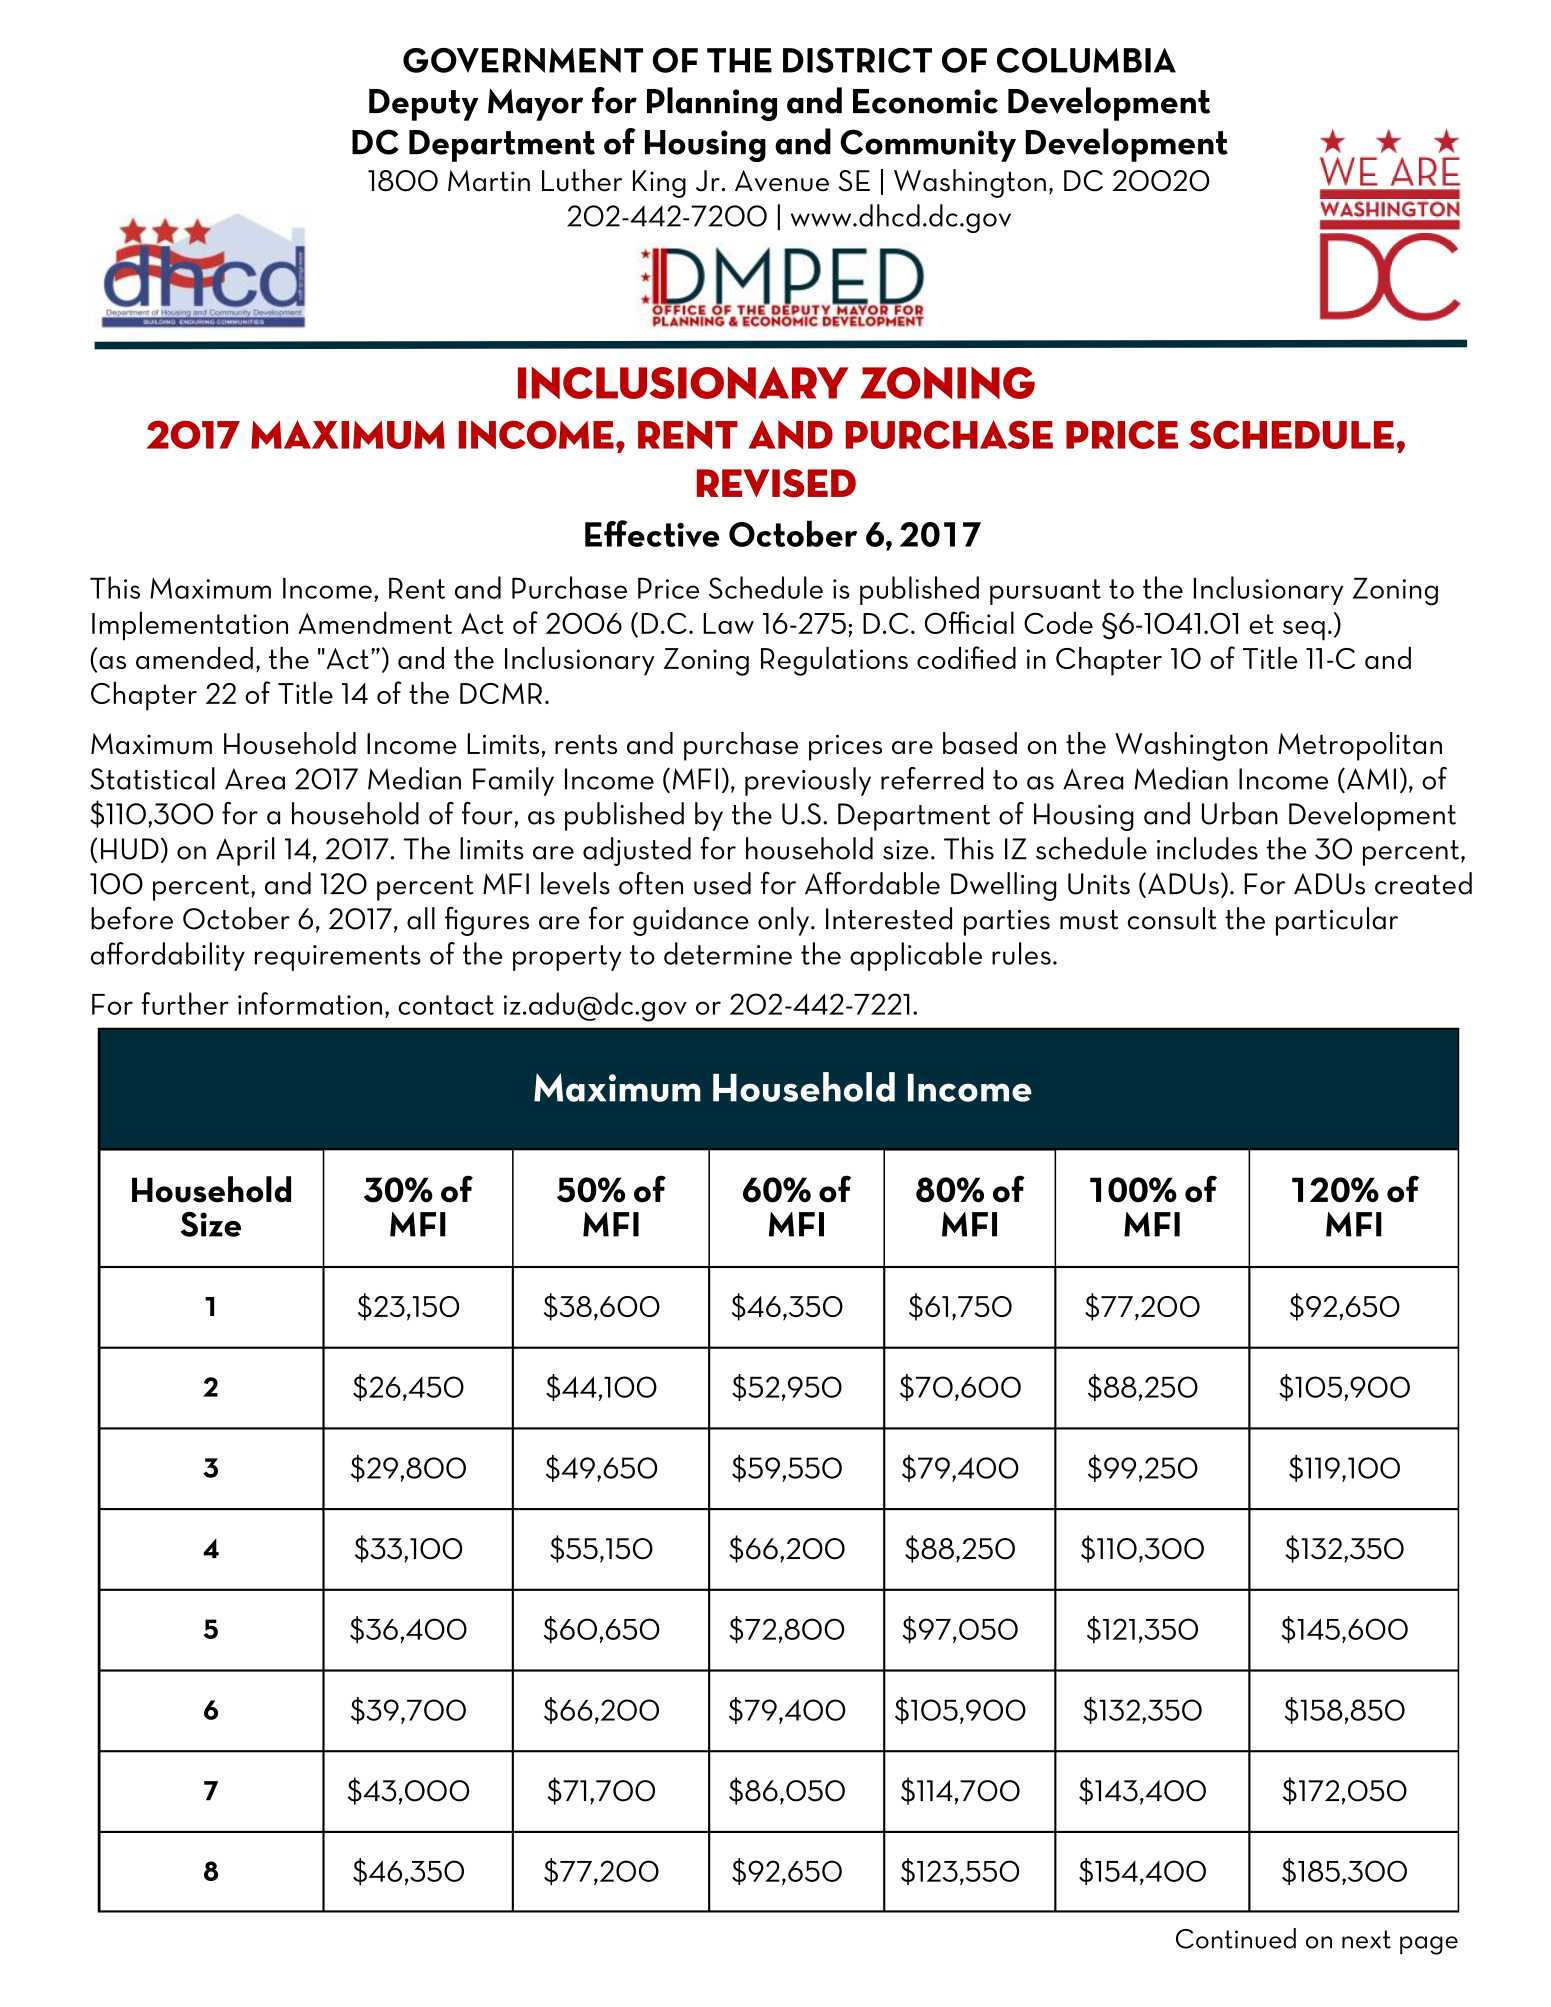 The height and width of the screenshot is (2007, 1551). I want to click on determine, so click(728, 953).
